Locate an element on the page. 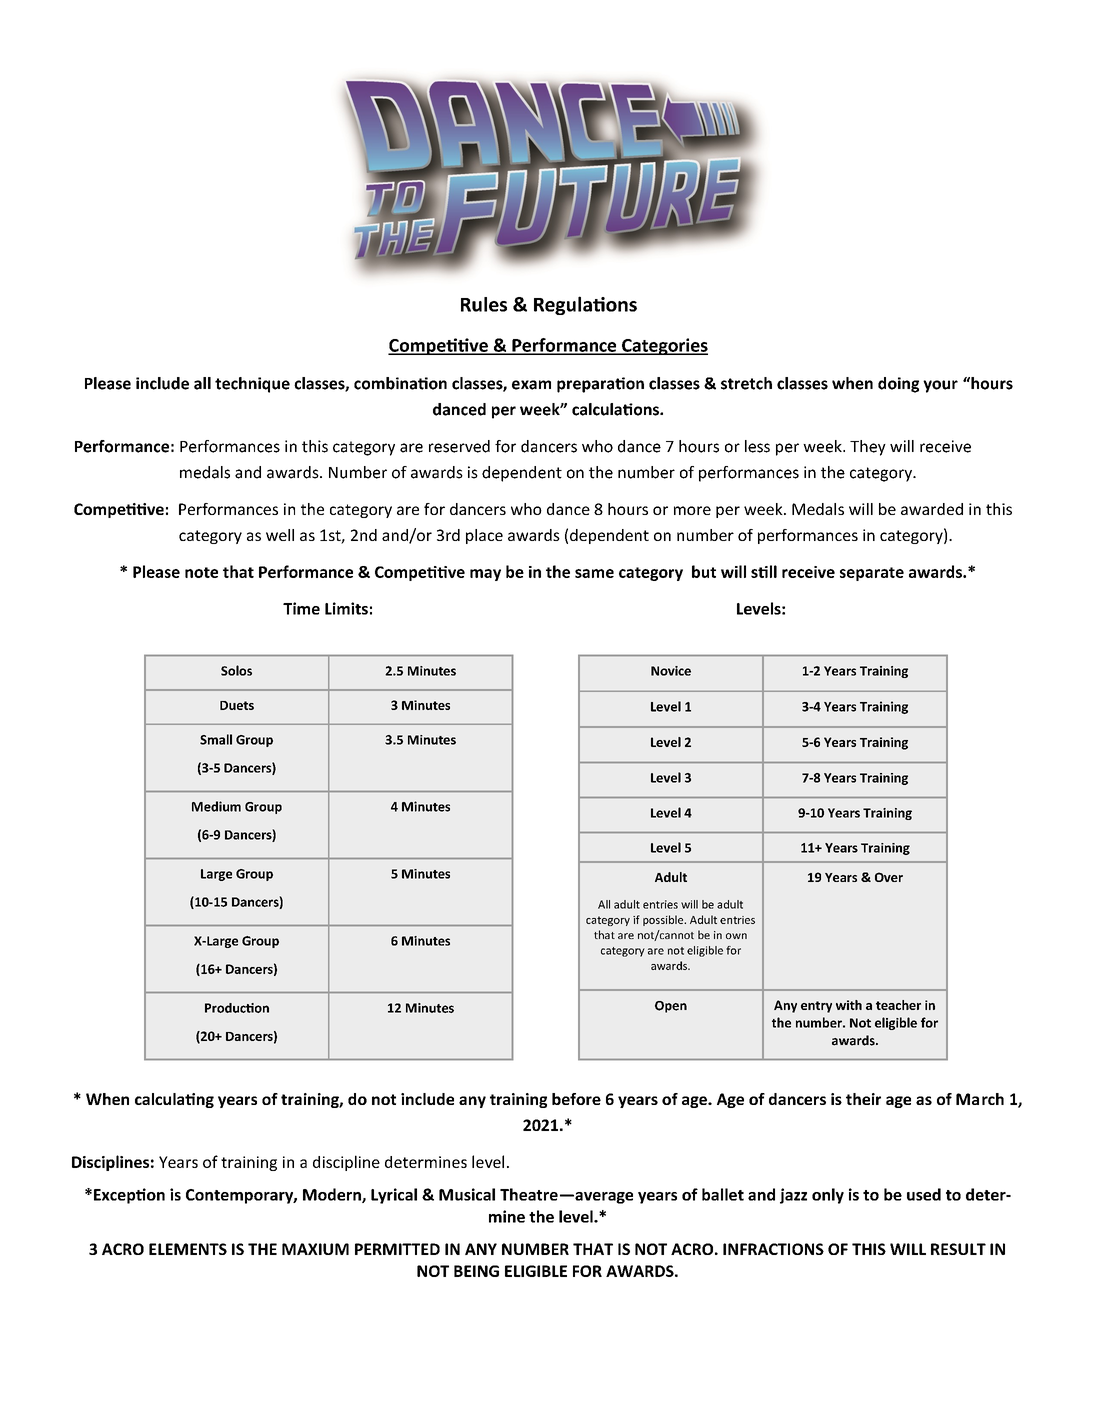 Image resolution: width=1097 pixels, height=1420 pixels. same is located at coordinates (594, 573).
